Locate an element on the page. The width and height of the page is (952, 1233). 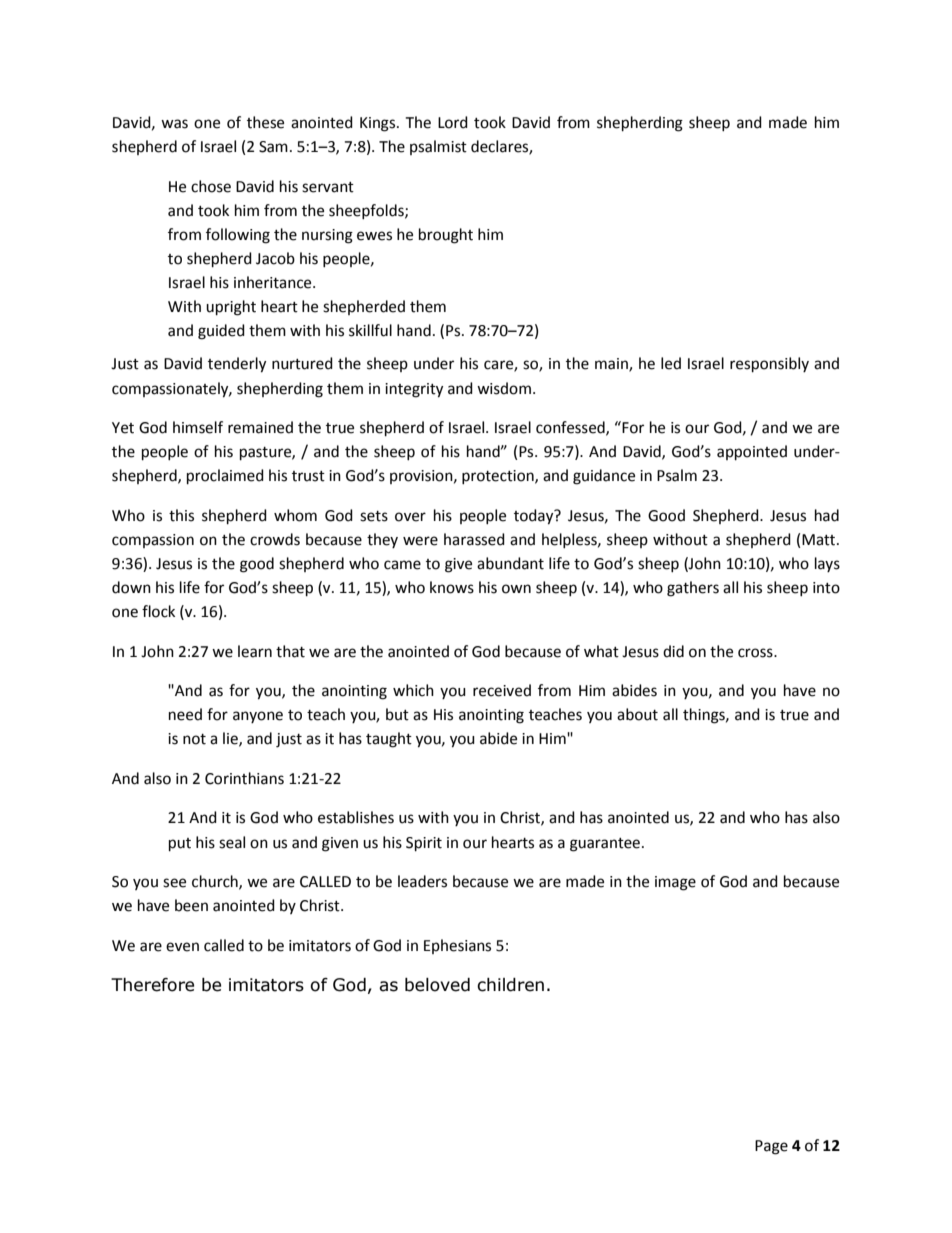
chose is located at coordinates (211, 186).
